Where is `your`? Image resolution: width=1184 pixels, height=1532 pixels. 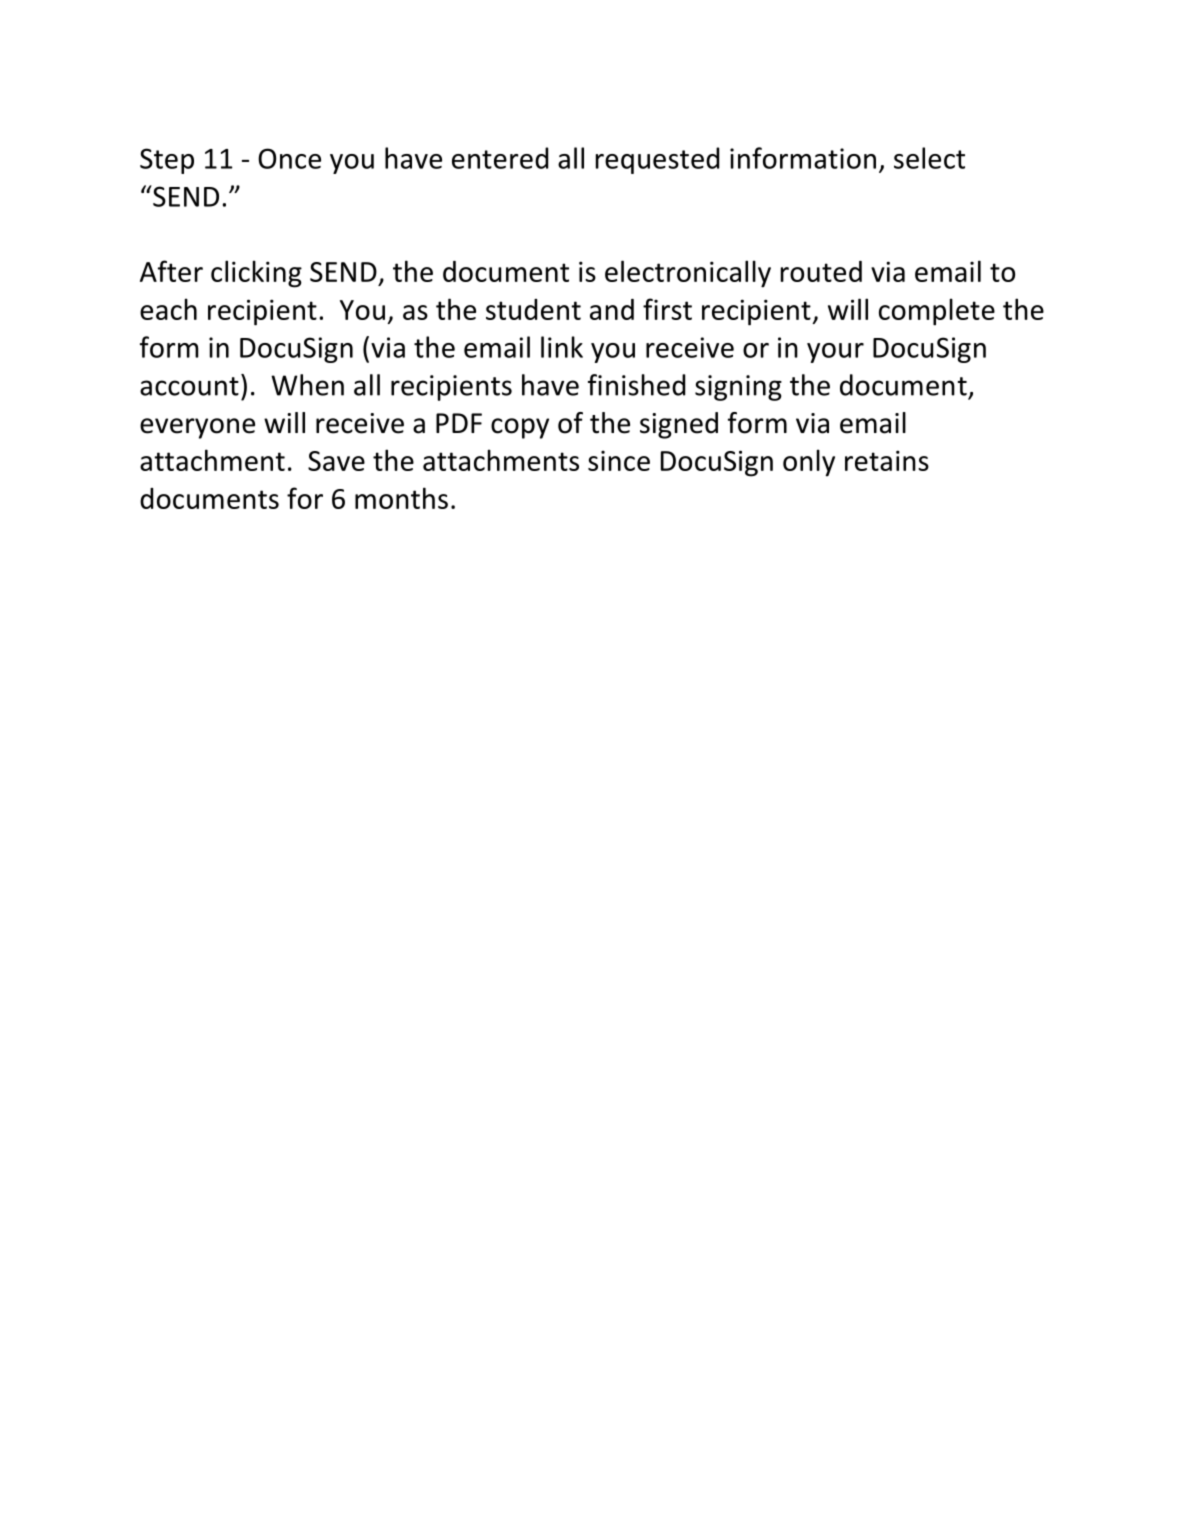
your is located at coordinates (835, 353).
